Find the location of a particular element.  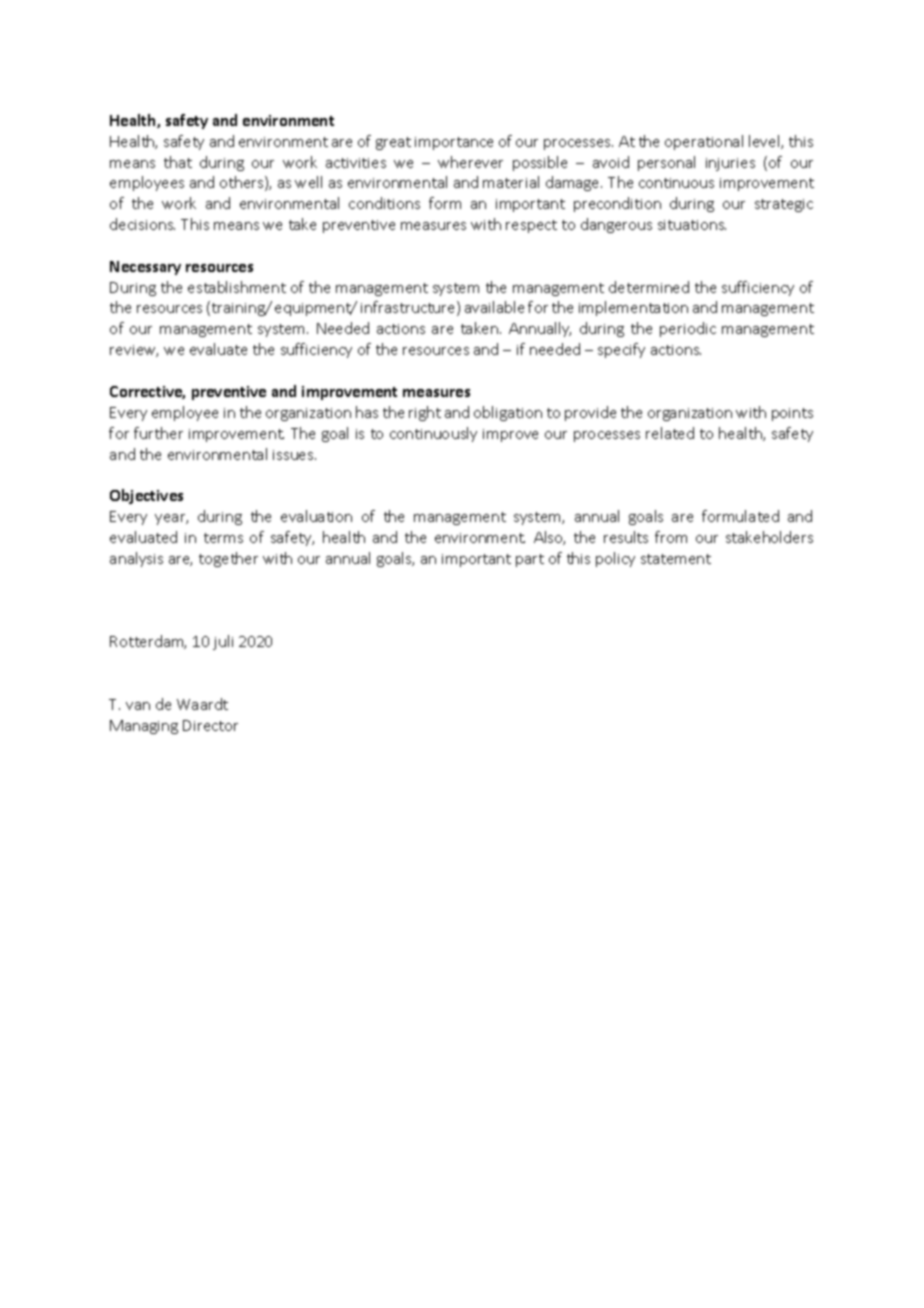

that is located at coordinates (178, 162).
